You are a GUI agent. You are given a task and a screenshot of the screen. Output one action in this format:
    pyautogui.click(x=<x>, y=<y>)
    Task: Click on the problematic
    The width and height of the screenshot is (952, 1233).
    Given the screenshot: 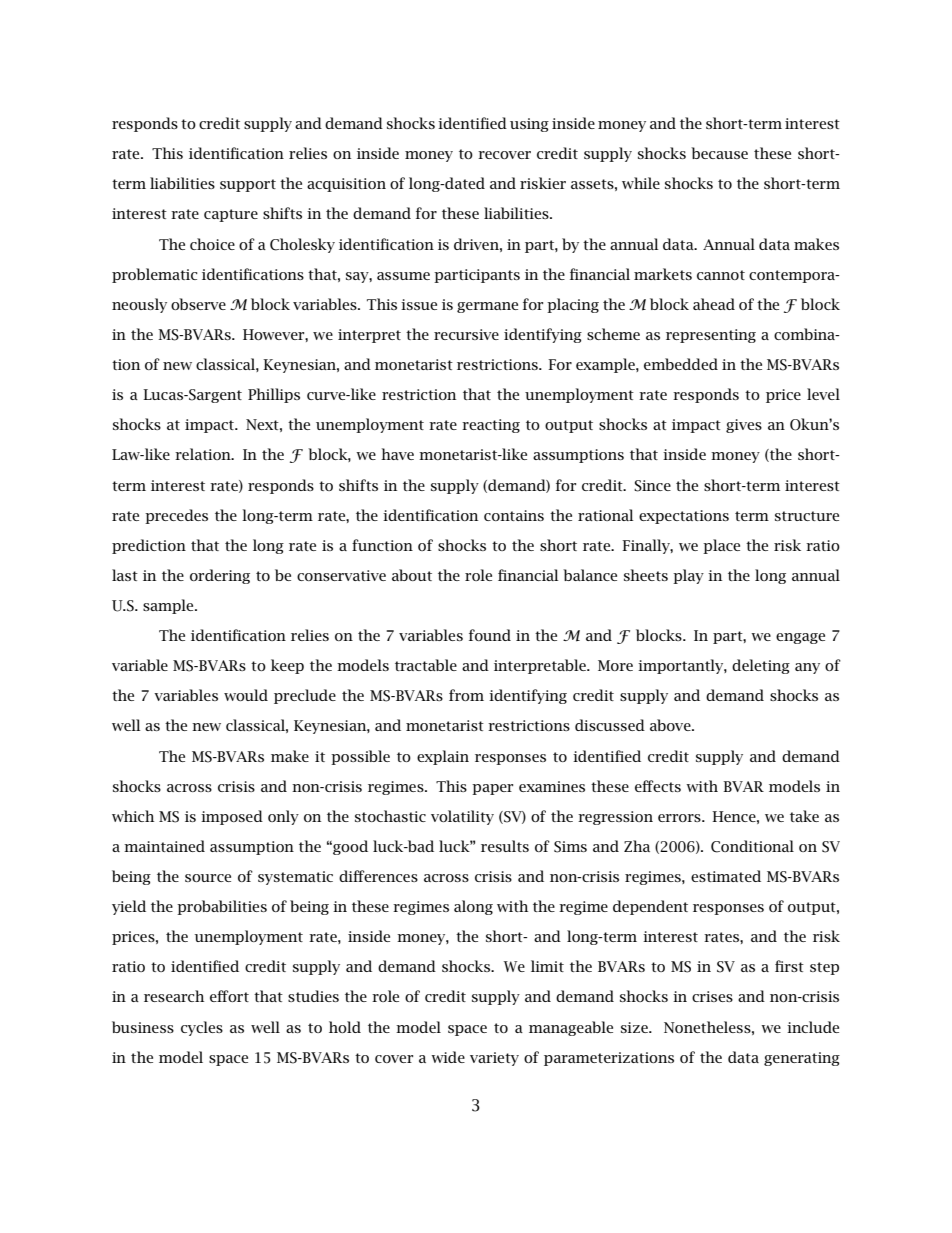 What is the action you would take?
    pyautogui.click(x=155, y=275)
